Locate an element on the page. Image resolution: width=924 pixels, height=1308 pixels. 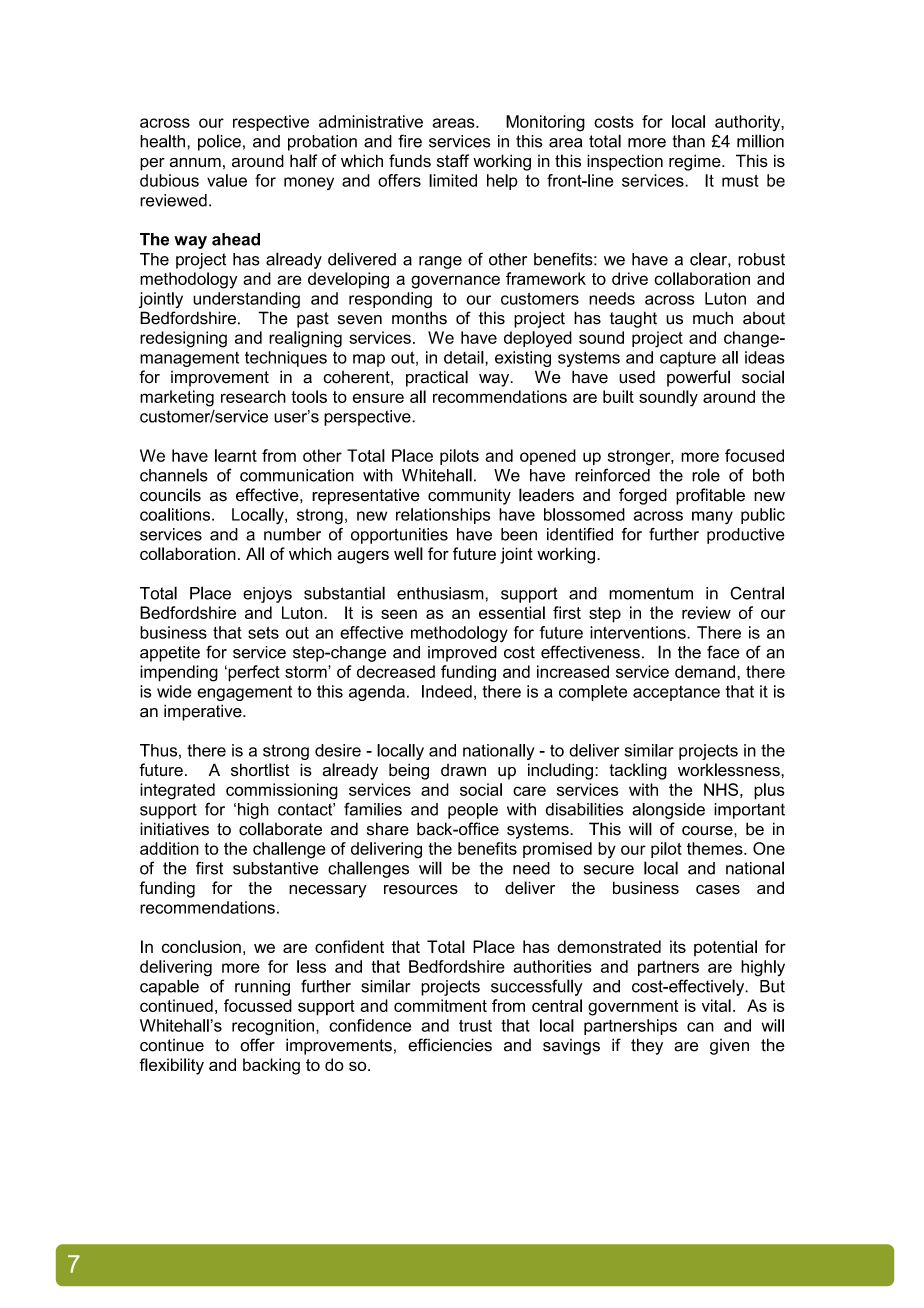
can is located at coordinates (700, 1027).
